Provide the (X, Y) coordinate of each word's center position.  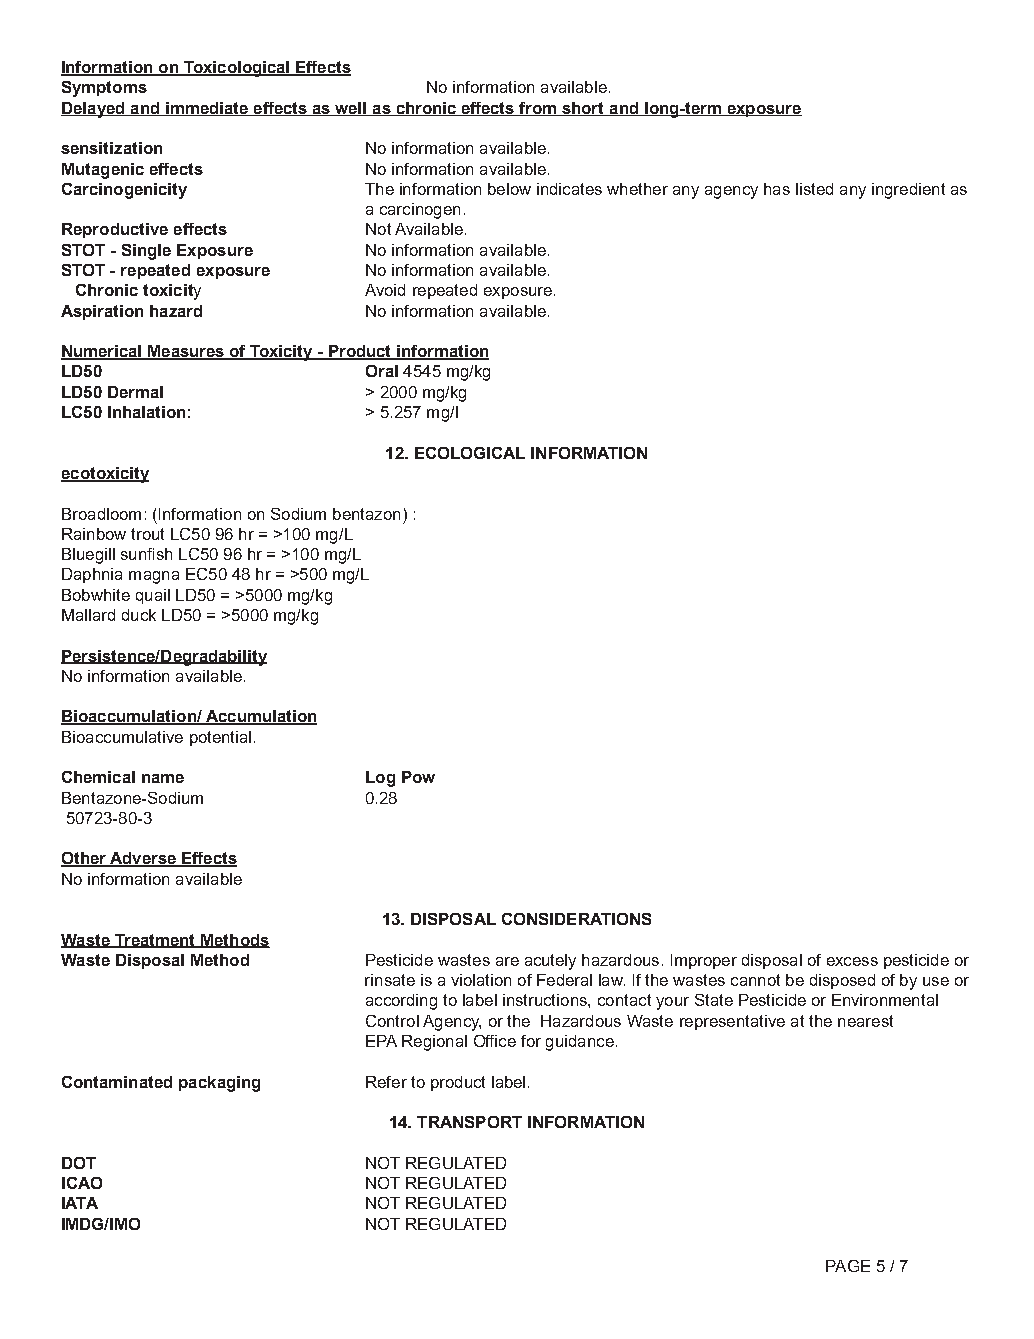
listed (814, 189)
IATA (80, 1203)
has (777, 189)
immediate (207, 109)
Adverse (143, 859)
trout (147, 534)
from (538, 109)
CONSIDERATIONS (576, 919)
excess (852, 961)
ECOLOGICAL (470, 453)
